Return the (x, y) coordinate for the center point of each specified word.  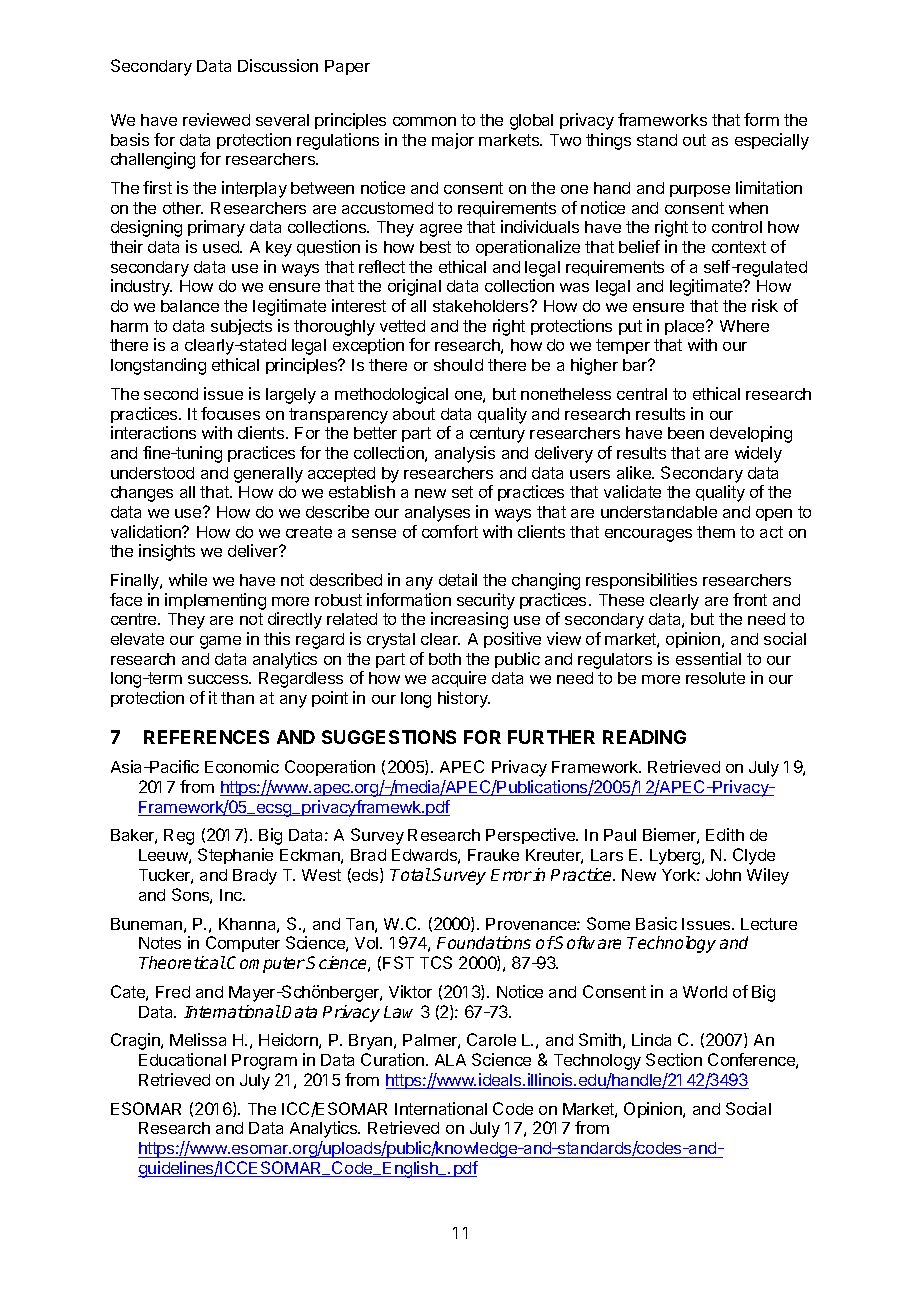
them (716, 532)
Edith (725, 834)
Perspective (531, 836)
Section (674, 1059)
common (424, 121)
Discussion (278, 65)
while (188, 579)
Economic (242, 766)
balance (190, 306)
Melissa (198, 1039)
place (686, 327)
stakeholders (482, 306)
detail (458, 579)
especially (772, 141)
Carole (491, 1039)
